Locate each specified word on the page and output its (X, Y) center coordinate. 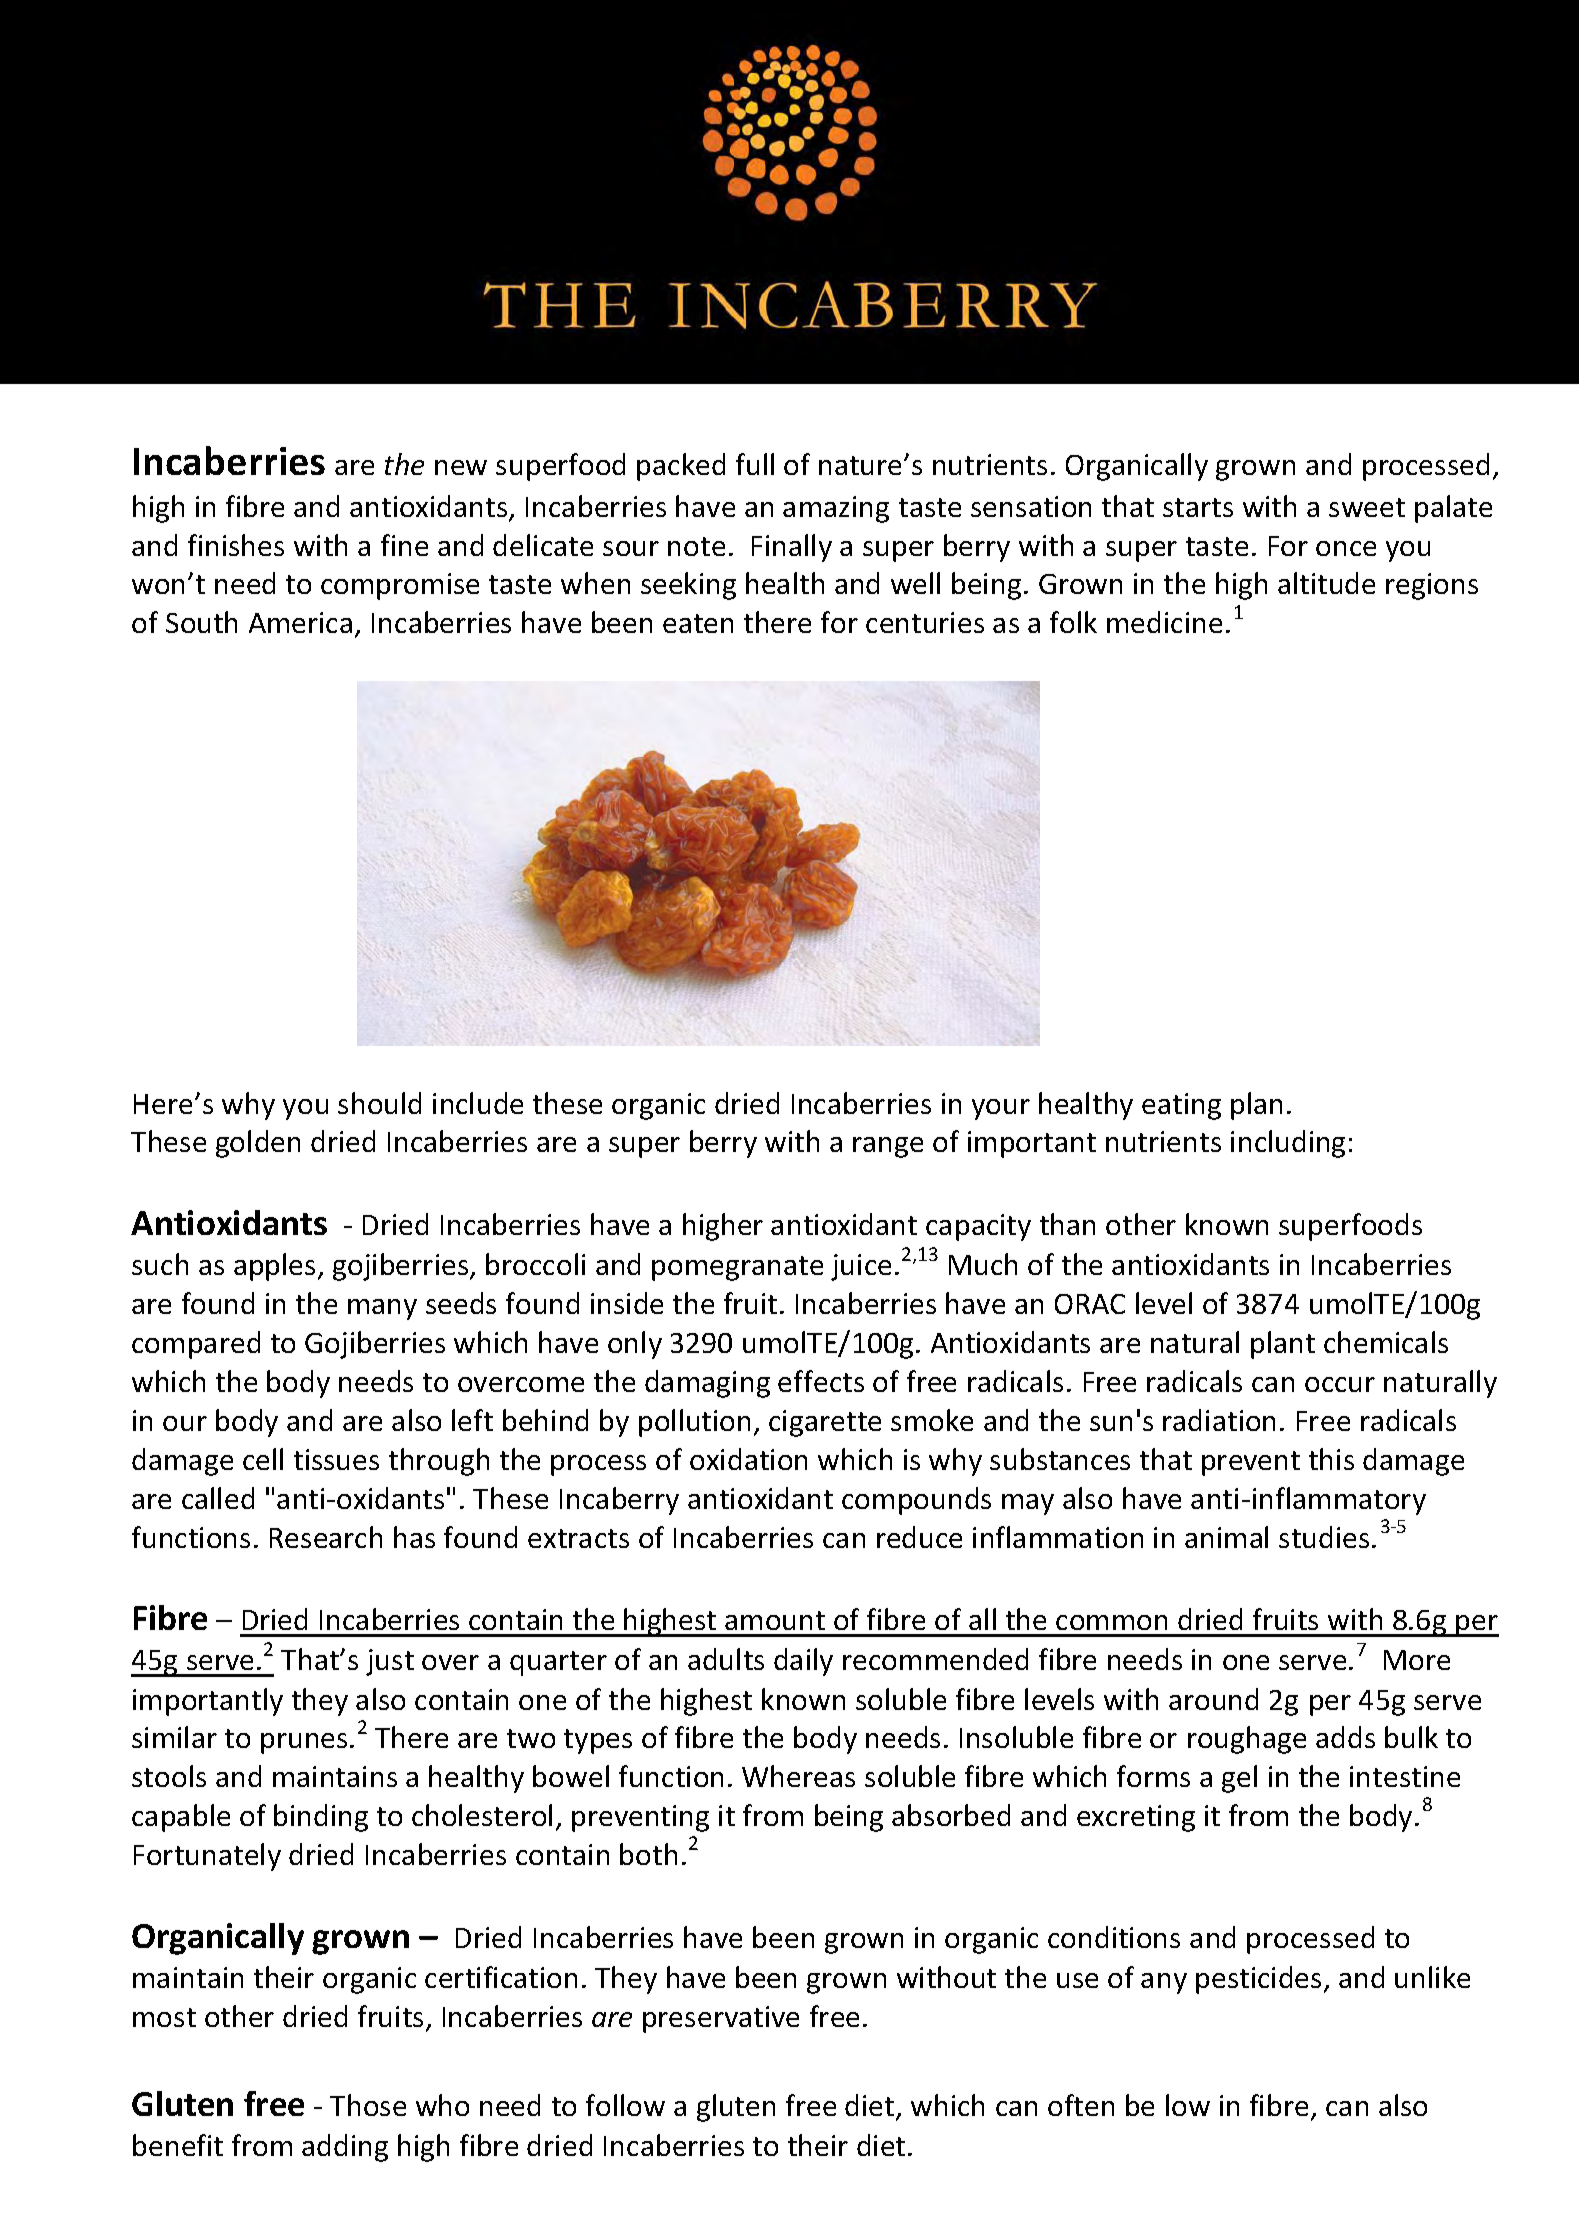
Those (368, 2105)
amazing (836, 509)
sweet (1367, 507)
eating (1181, 1106)
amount (775, 1620)
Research (326, 1537)
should (379, 1103)
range (888, 1147)
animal (1226, 1537)
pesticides (1258, 1980)
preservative (721, 2019)
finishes (236, 545)
